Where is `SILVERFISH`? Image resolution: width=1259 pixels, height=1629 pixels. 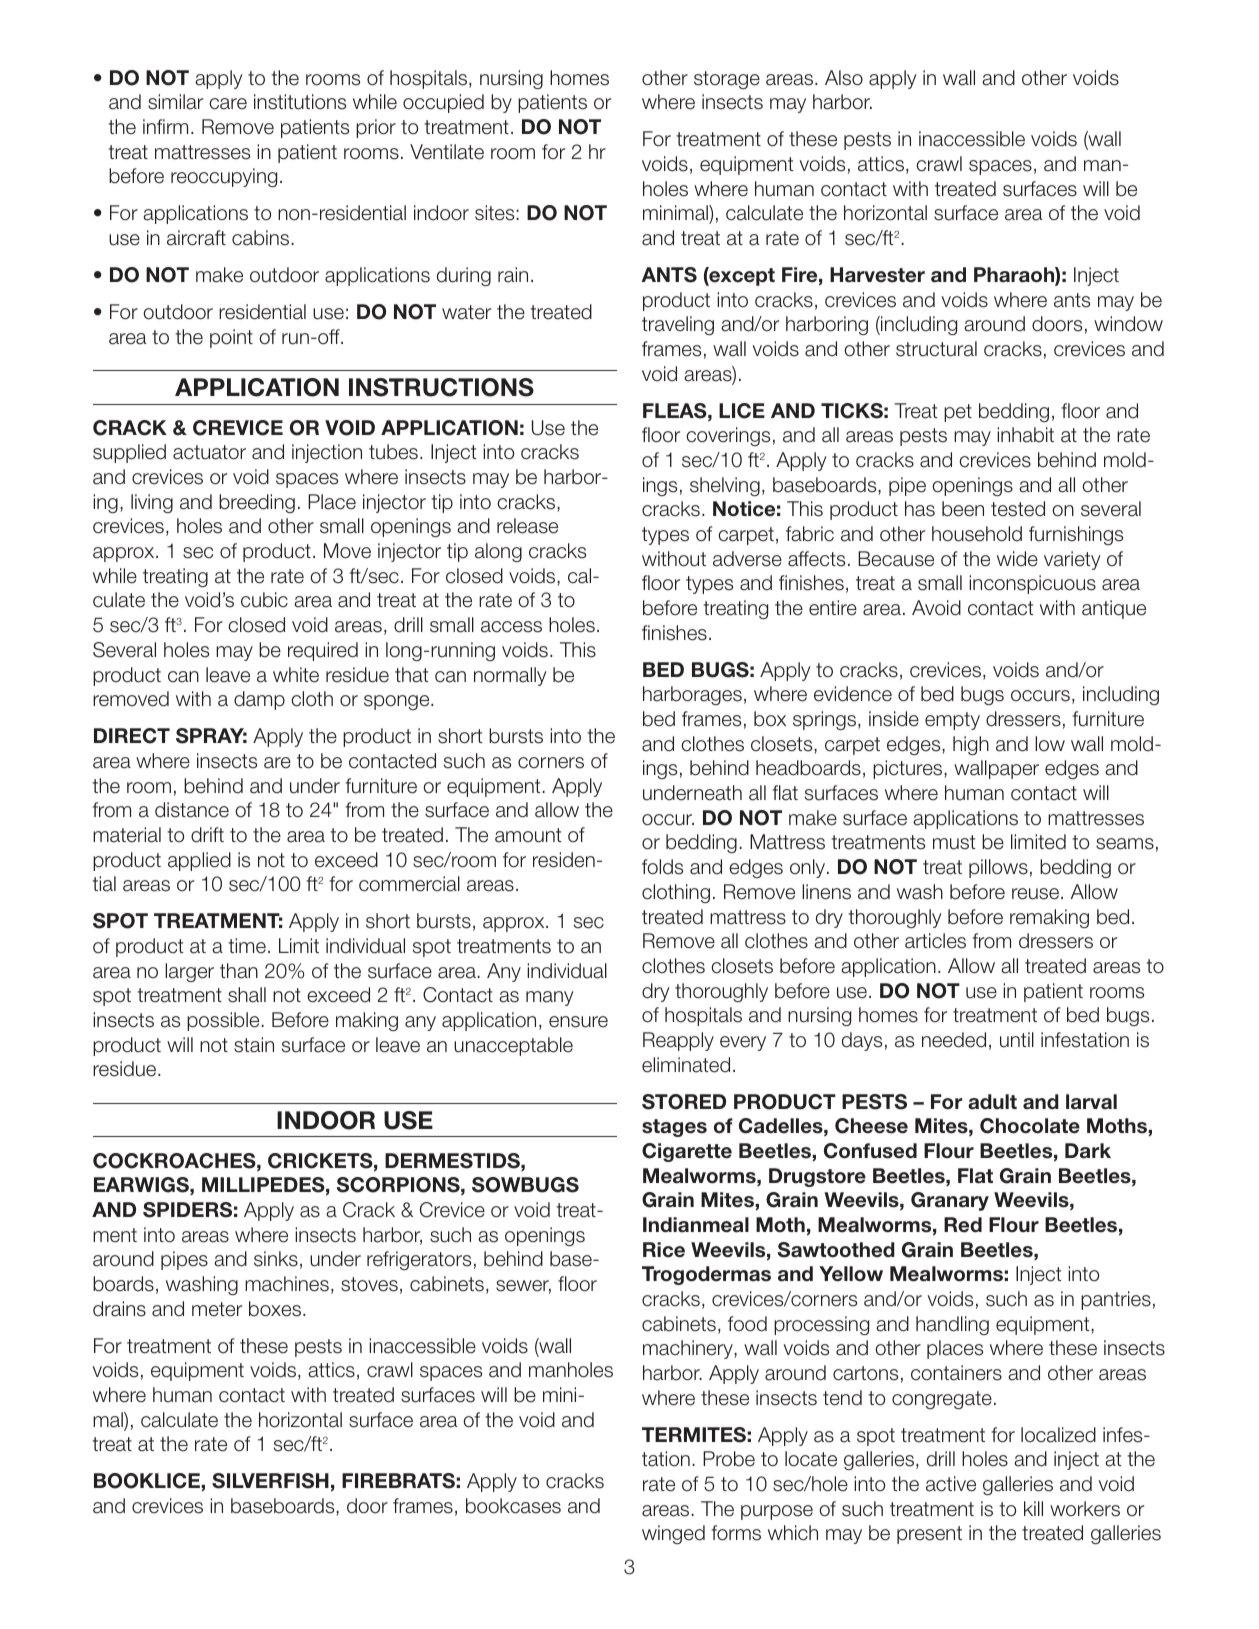
SILVERFISH is located at coordinates (270, 1481).
